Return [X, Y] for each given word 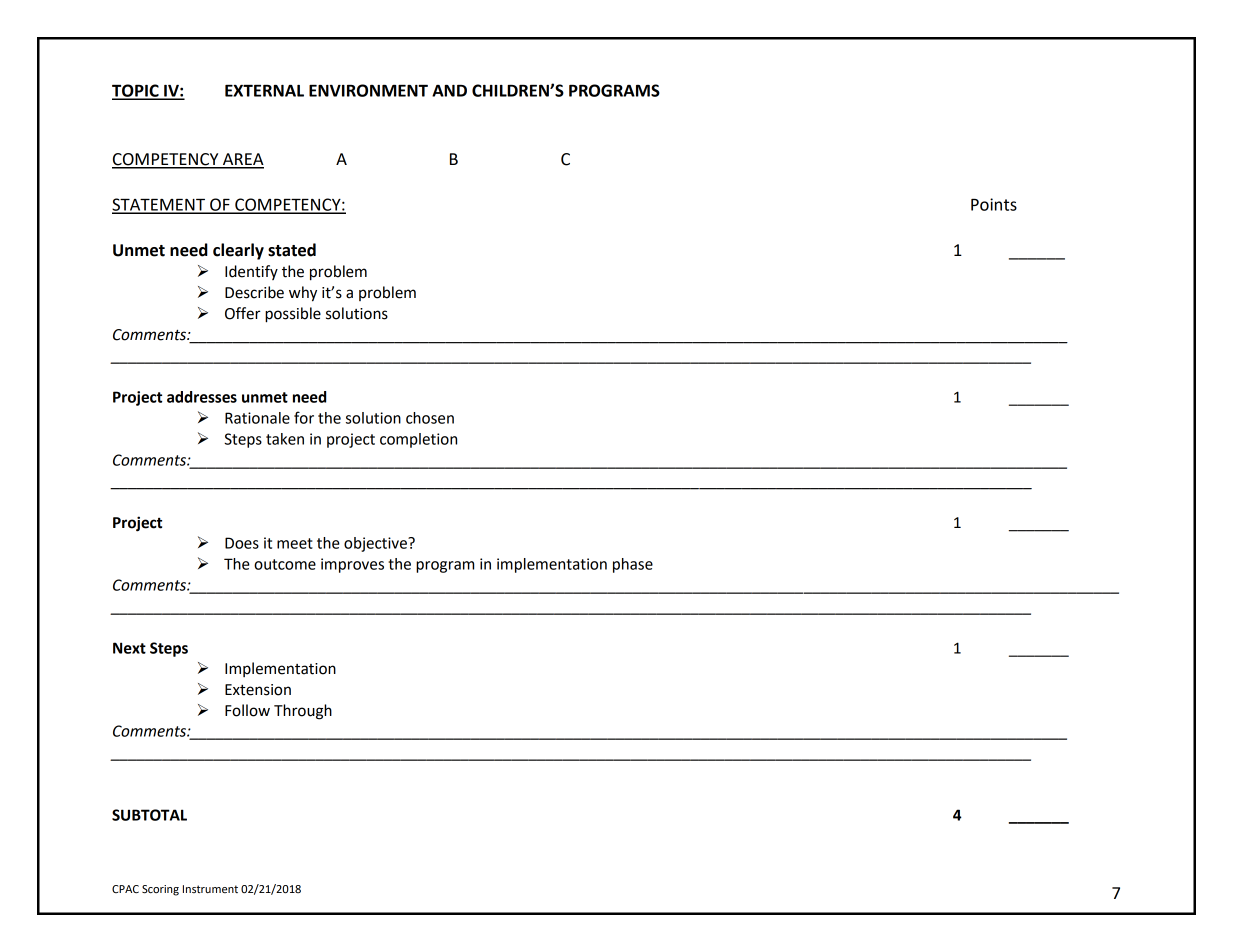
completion [418, 440]
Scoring [160, 890]
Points [994, 204]
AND [449, 91]
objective [376, 544]
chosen [430, 418]
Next [129, 648]
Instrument [210, 889]
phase [633, 565]
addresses [202, 397]
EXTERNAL [264, 91]
